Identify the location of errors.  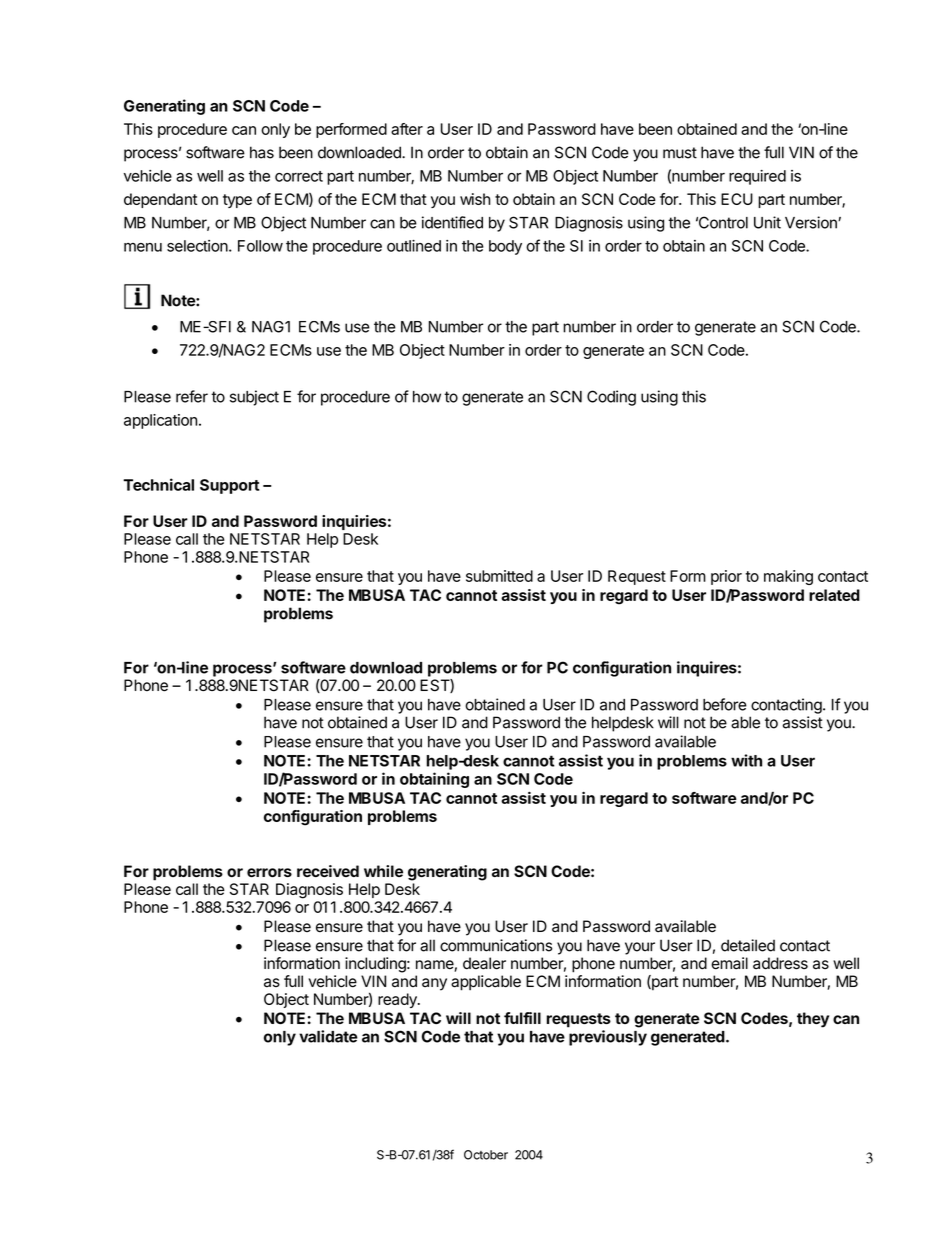
(269, 872).
